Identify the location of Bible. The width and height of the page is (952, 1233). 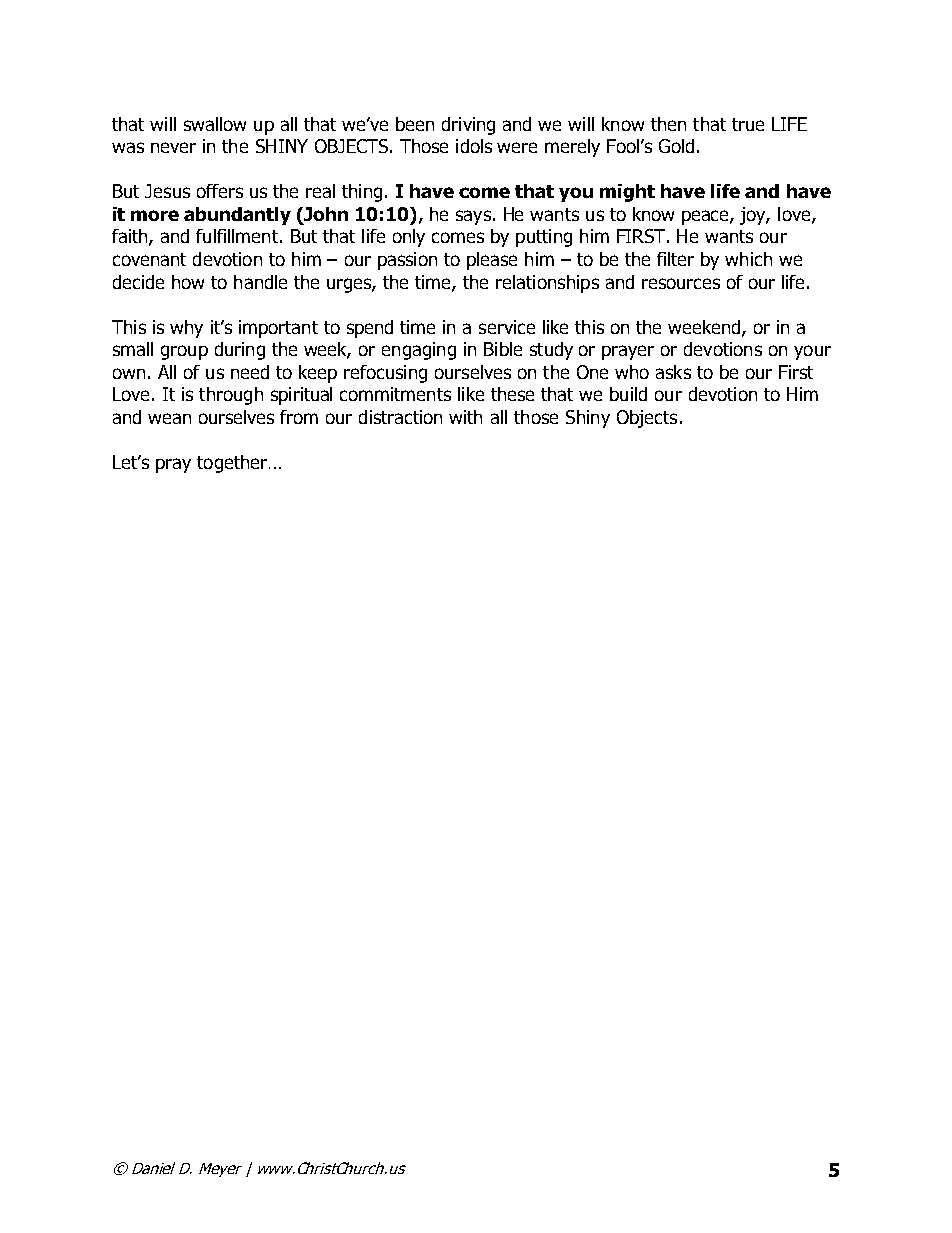
(503, 349).
